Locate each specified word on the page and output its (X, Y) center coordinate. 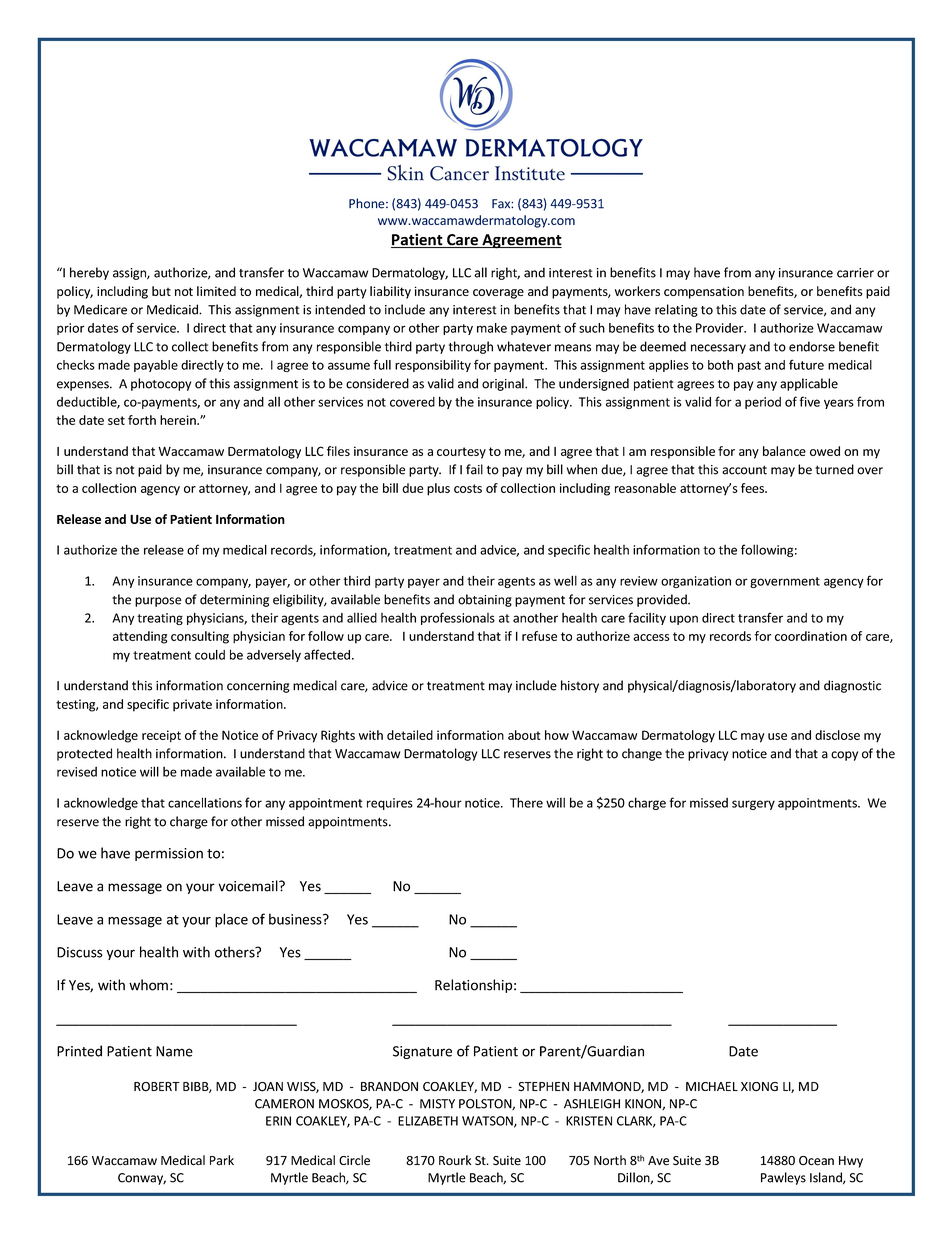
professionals (458, 618)
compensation (704, 292)
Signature (422, 1052)
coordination (811, 636)
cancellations (205, 802)
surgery (753, 805)
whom (148, 985)
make (492, 328)
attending (140, 637)
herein (179, 420)
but (161, 291)
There (526, 802)
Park (222, 1160)
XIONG (759, 1086)
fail (474, 469)
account (744, 470)
